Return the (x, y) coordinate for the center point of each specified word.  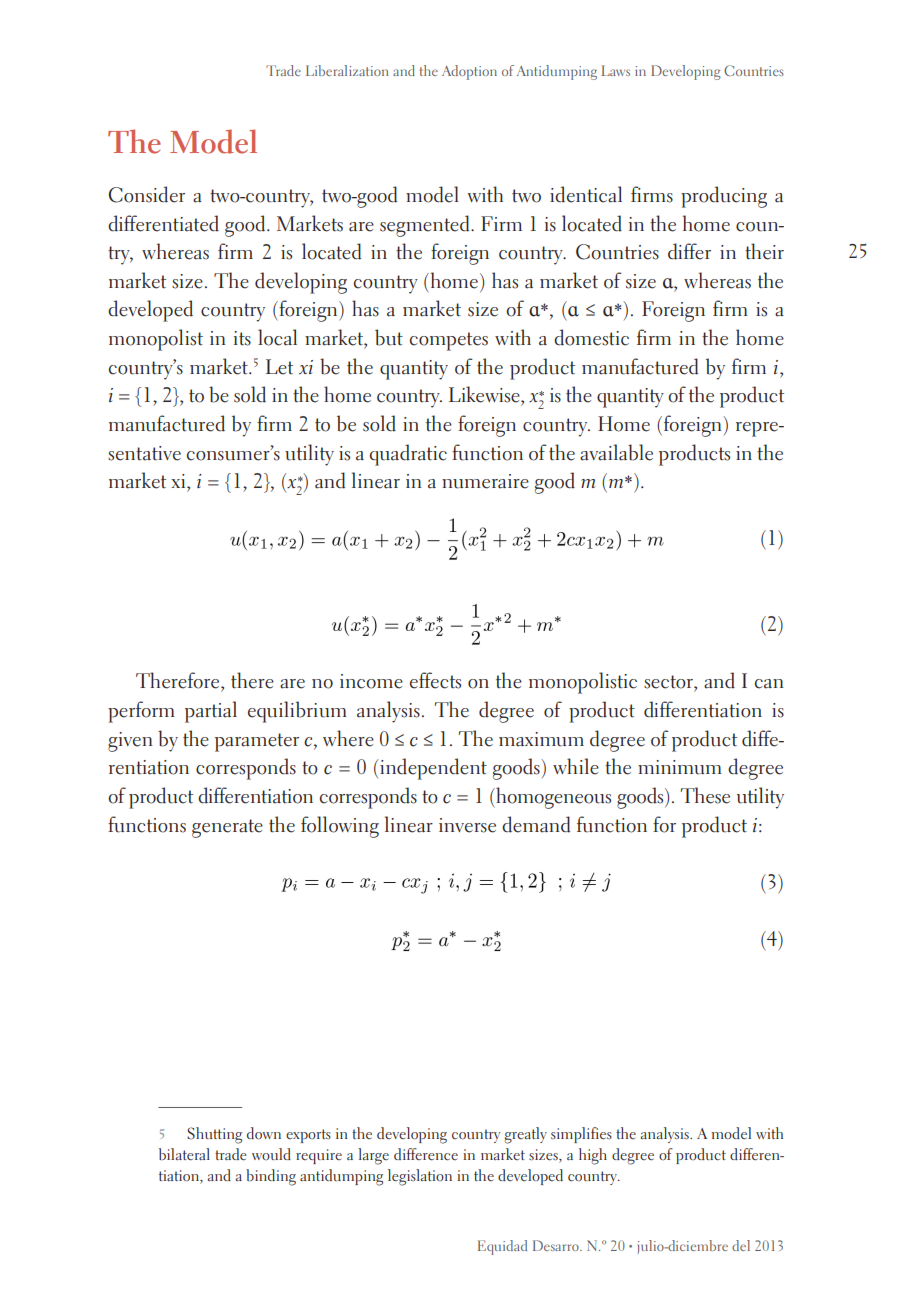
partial (211, 712)
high (593, 1156)
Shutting (214, 1135)
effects (435, 680)
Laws (615, 70)
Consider (147, 194)
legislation (420, 1177)
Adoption (469, 72)
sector (669, 682)
